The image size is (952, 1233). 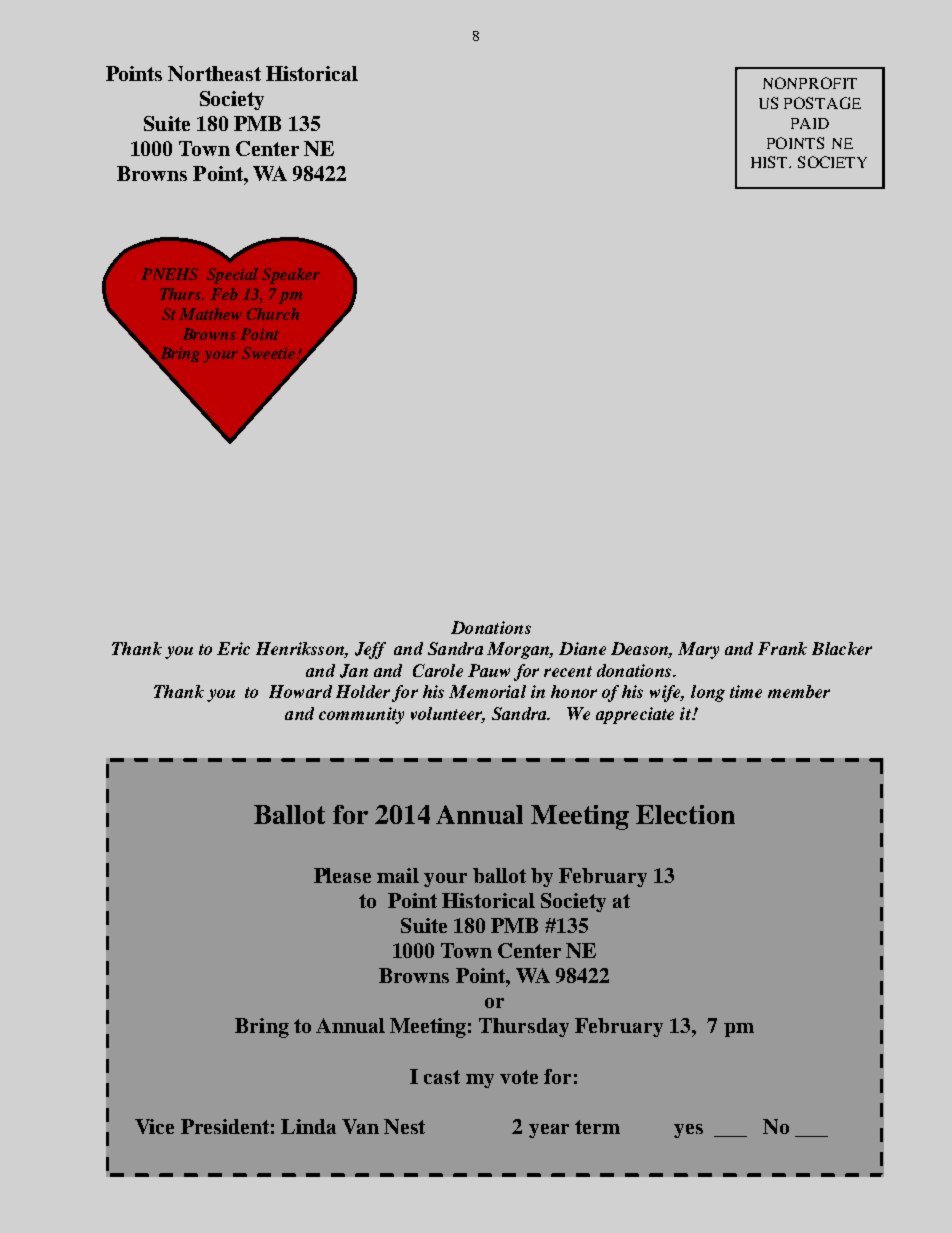 I want to click on Church, so click(x=273, y=314).
